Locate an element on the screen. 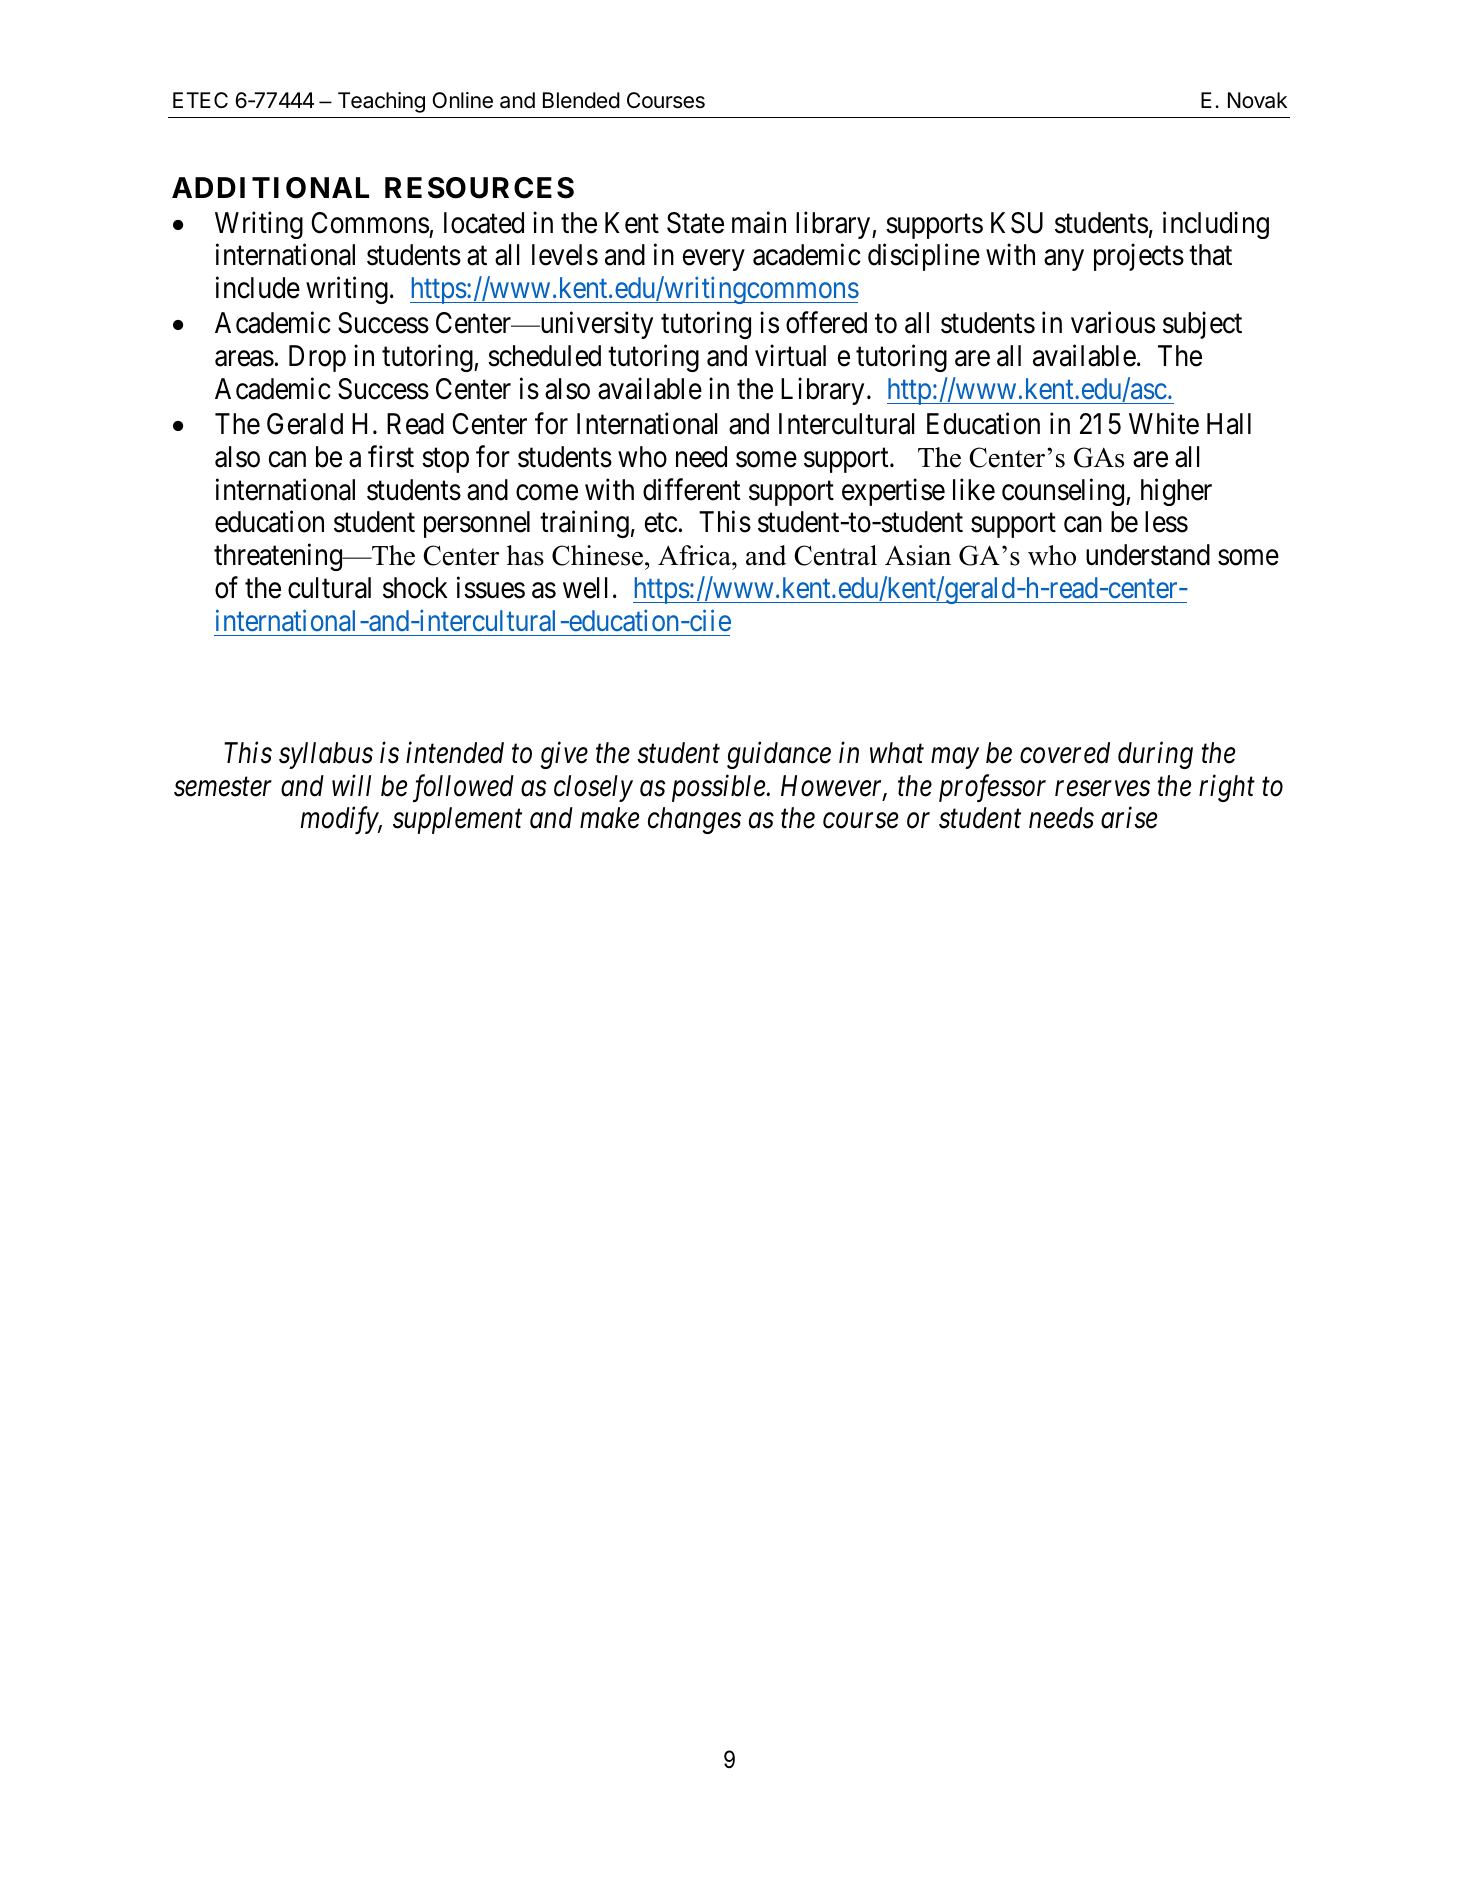 This screenshot has width=1458, height=1887. first is located at coordinates (391, 456).
